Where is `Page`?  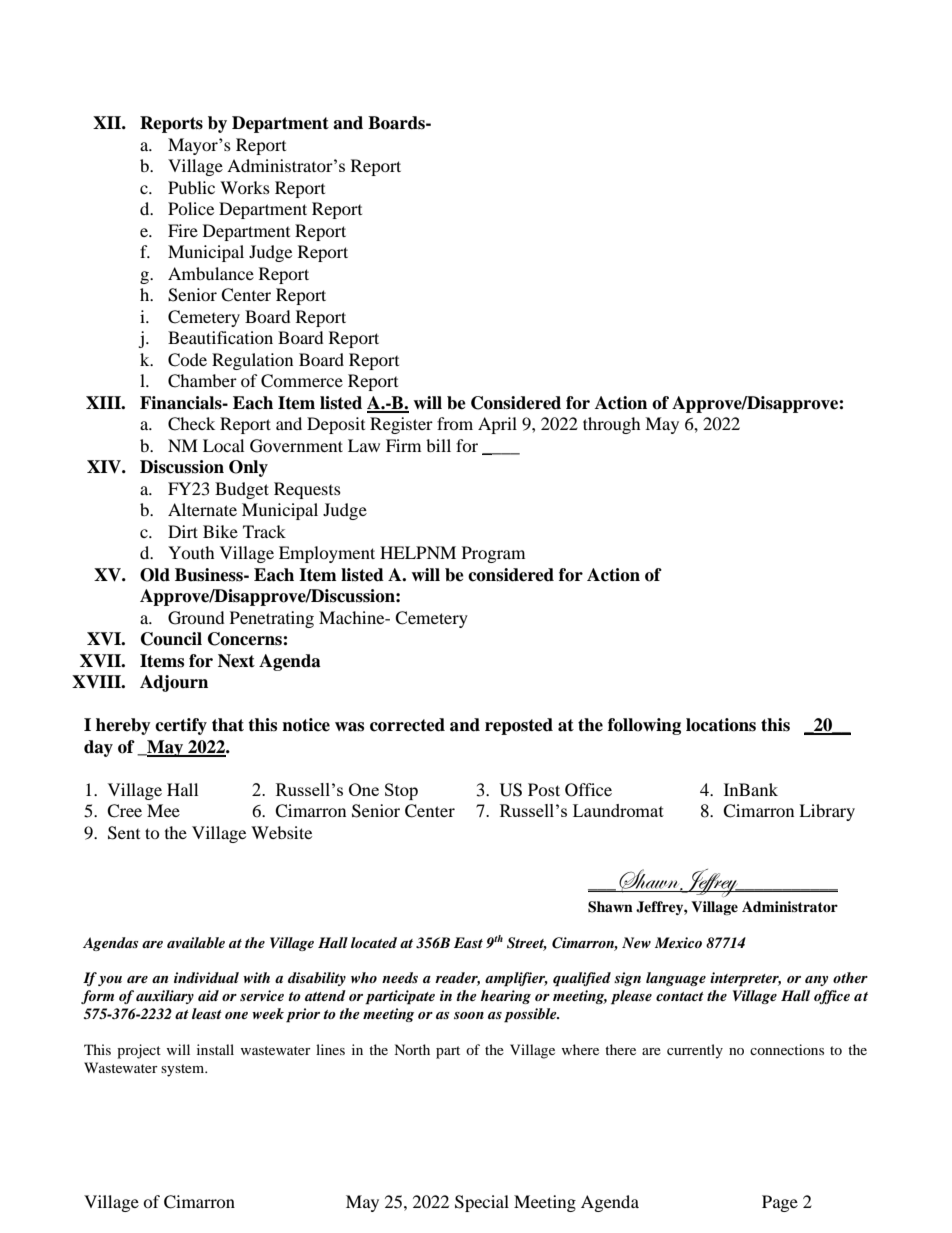 Page is located at coordinates (780, 1203).
